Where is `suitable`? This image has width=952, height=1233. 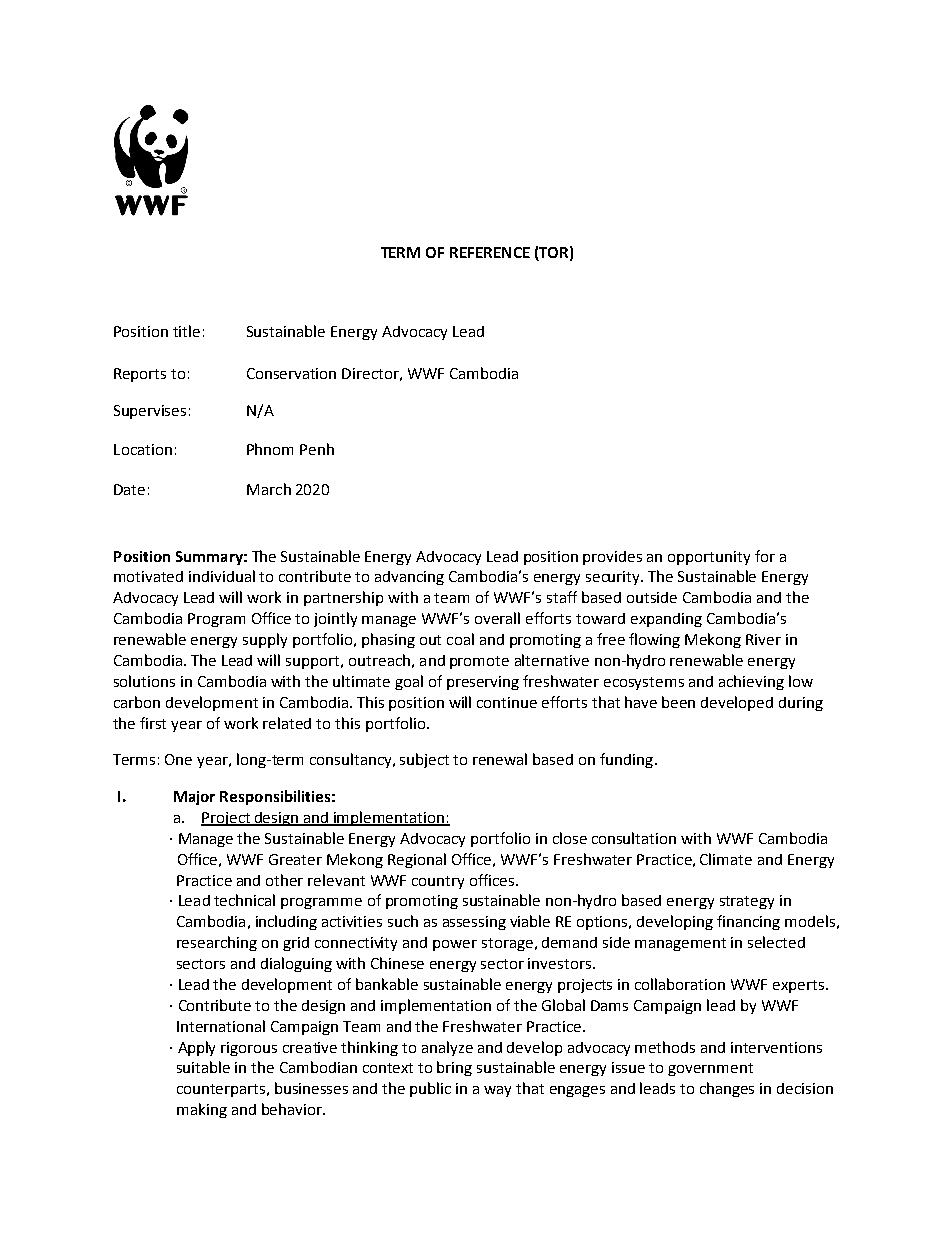 suitable is located at coordinates (203, 1067).
